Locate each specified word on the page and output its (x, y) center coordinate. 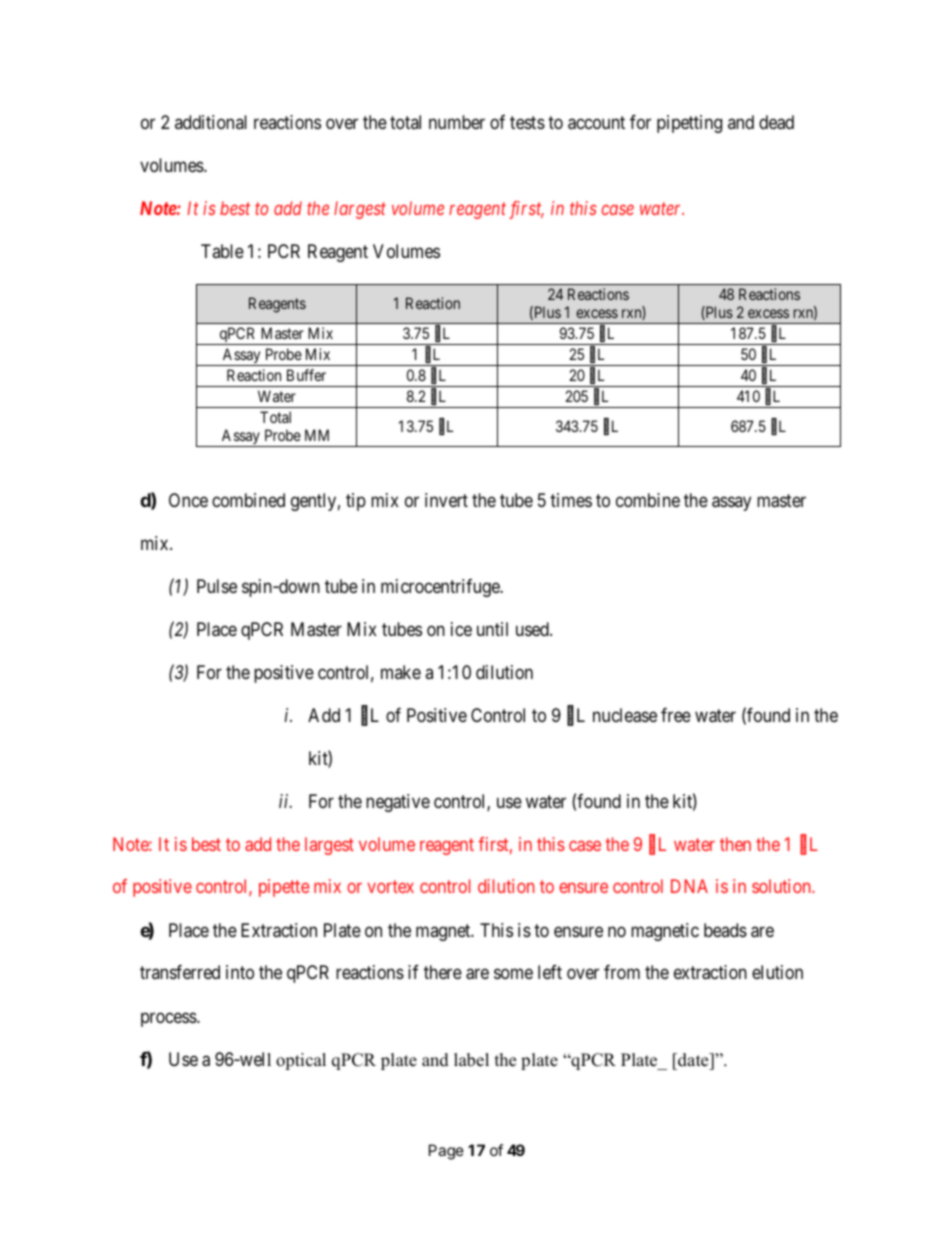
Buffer (306, 375)
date (693, 1060)
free (676, 715)
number (457, 122)
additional (211, 122)
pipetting (689, 124)
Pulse (217, 586)
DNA (689, 886)
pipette (284, 888)
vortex (390, 887)
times (571, 500)
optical (301, 1061)
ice (461, 629)
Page (446, 1152)
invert (446, 500)
